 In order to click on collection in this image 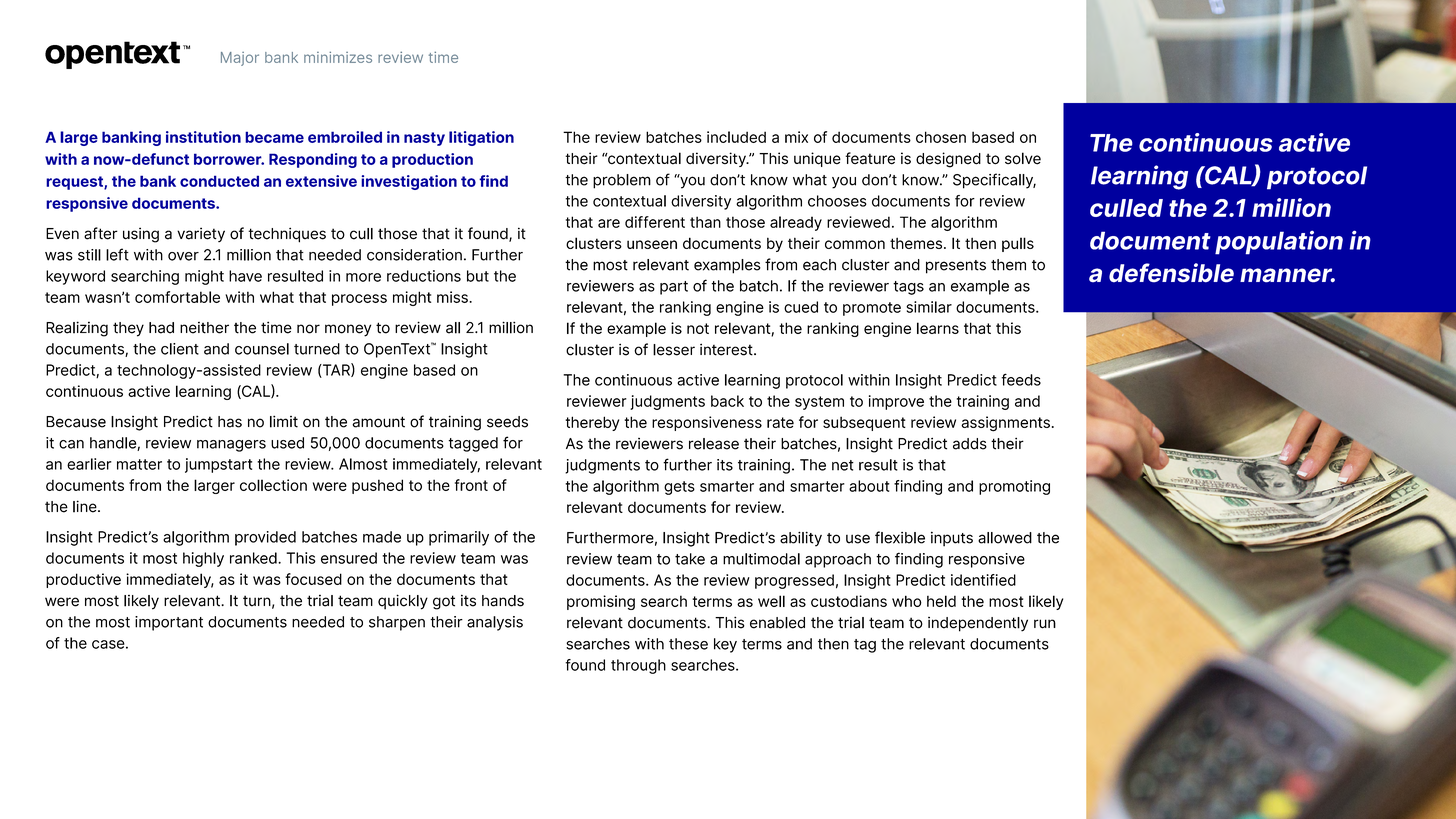, I will do `click(273, 485)`.
